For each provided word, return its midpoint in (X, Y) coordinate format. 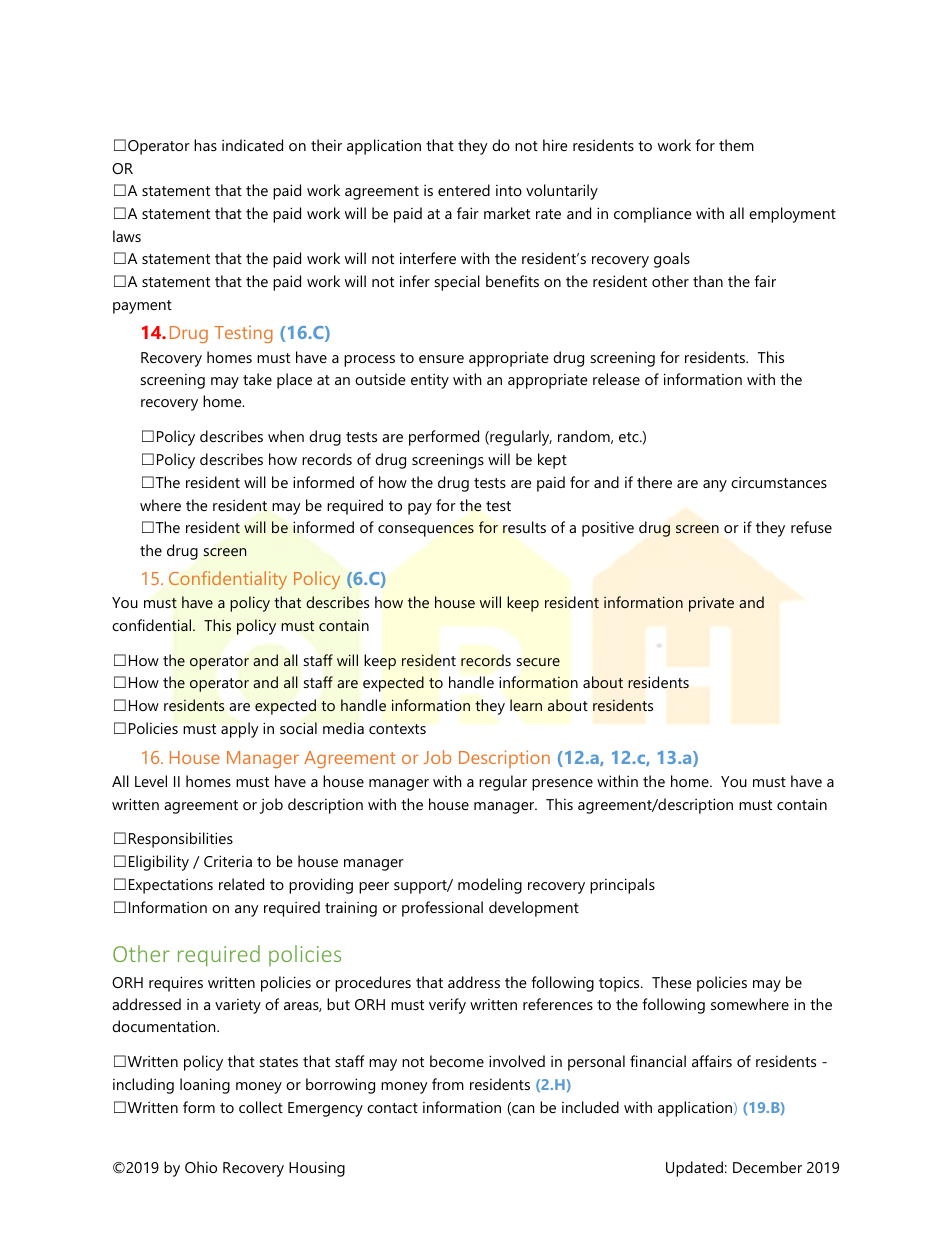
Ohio (201, 1167)
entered (464, 190)
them (736, 145)
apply (240, 730)
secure (538, 662)
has (205, 145)
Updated (694, 1169)
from (448, 1084)
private (711, 604)
